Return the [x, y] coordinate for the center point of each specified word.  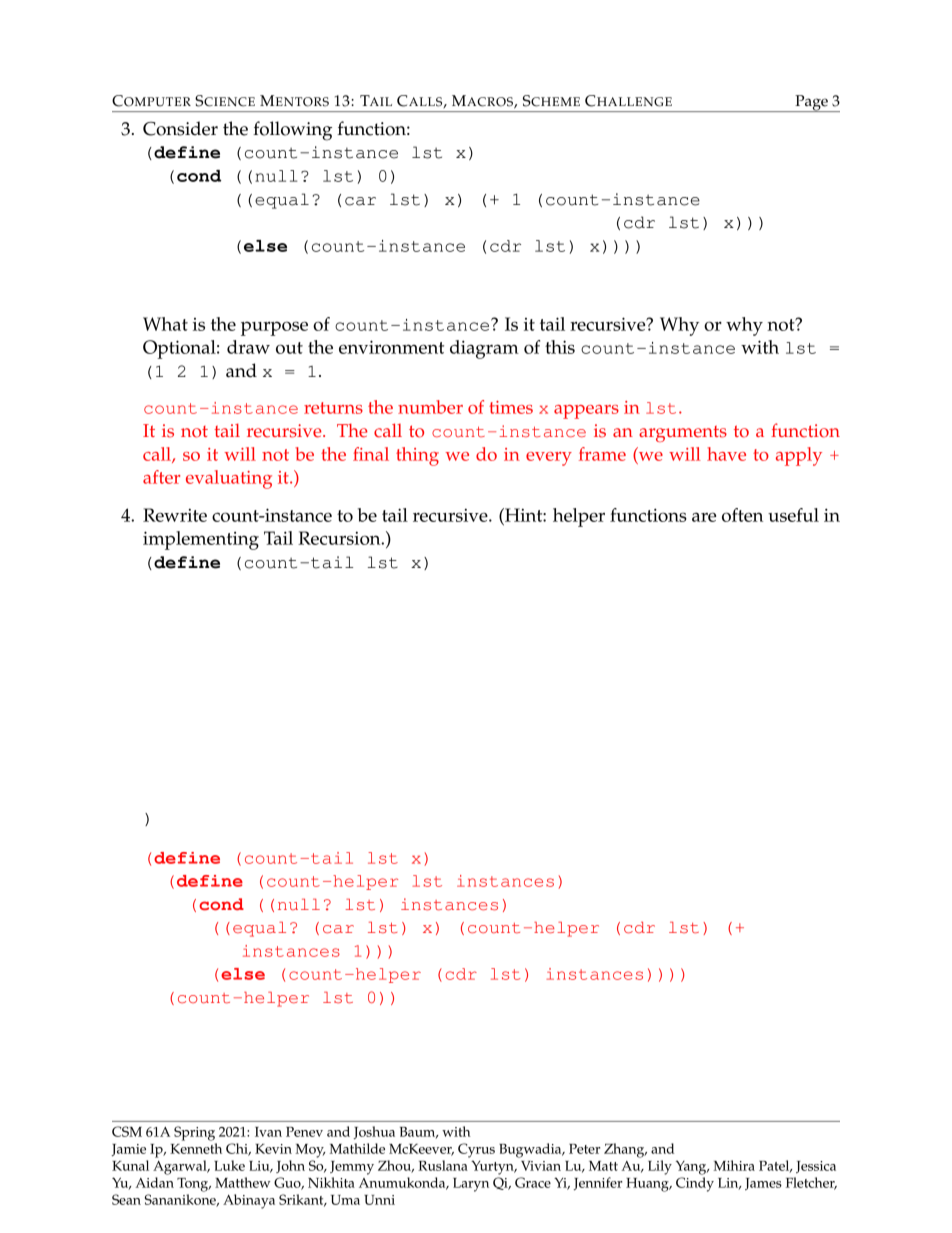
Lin [729, 1184]
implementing [201, 540]
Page [811, 103]
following [292, 131]
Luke [229, 1165]
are [704, 517]
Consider [180, 128]
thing [417, 456]
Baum [419, 1133]
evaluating [229, 479]
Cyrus [476, 1150]
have [726, 454]
